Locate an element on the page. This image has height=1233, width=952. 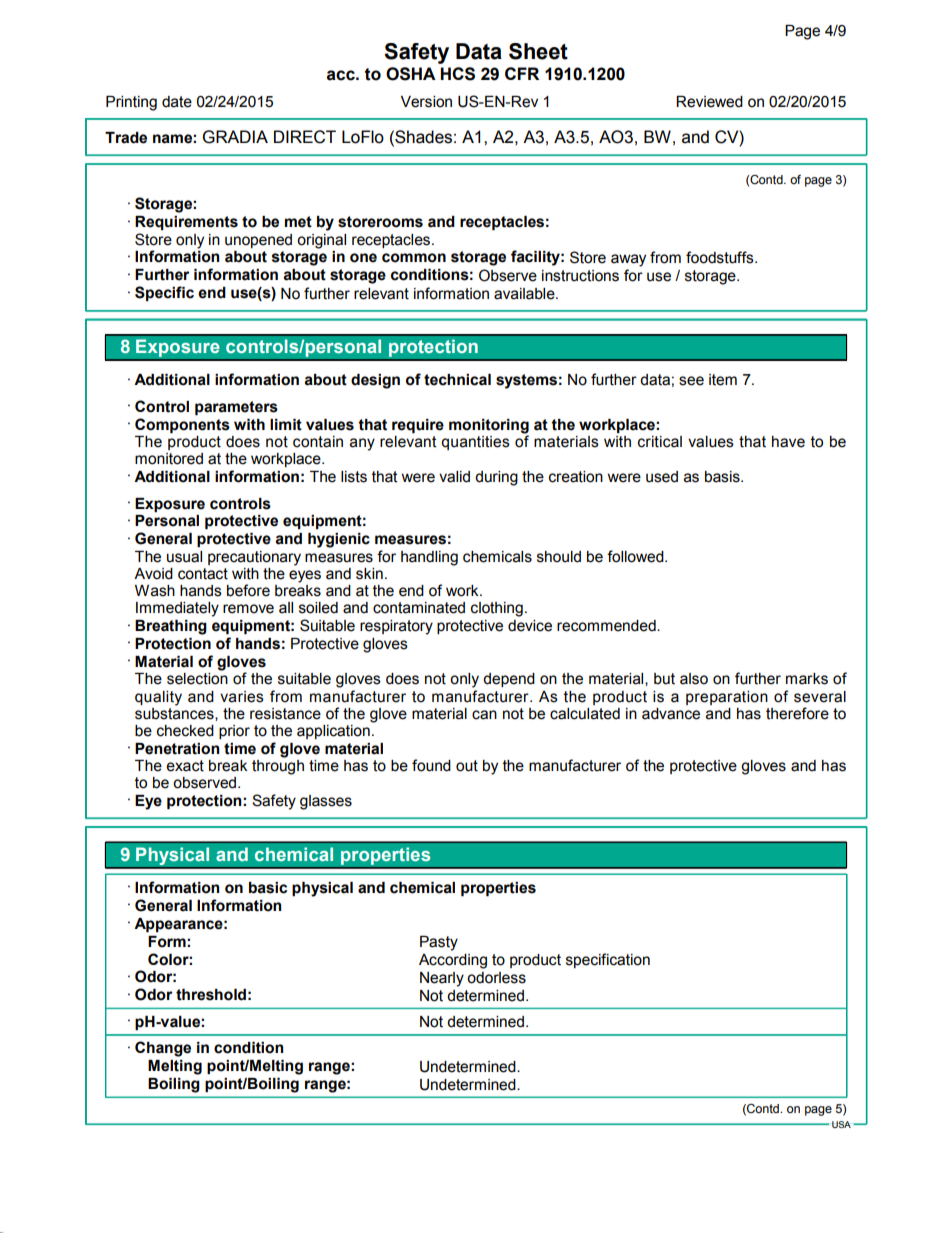
date is located at coordinates (177, 102).
